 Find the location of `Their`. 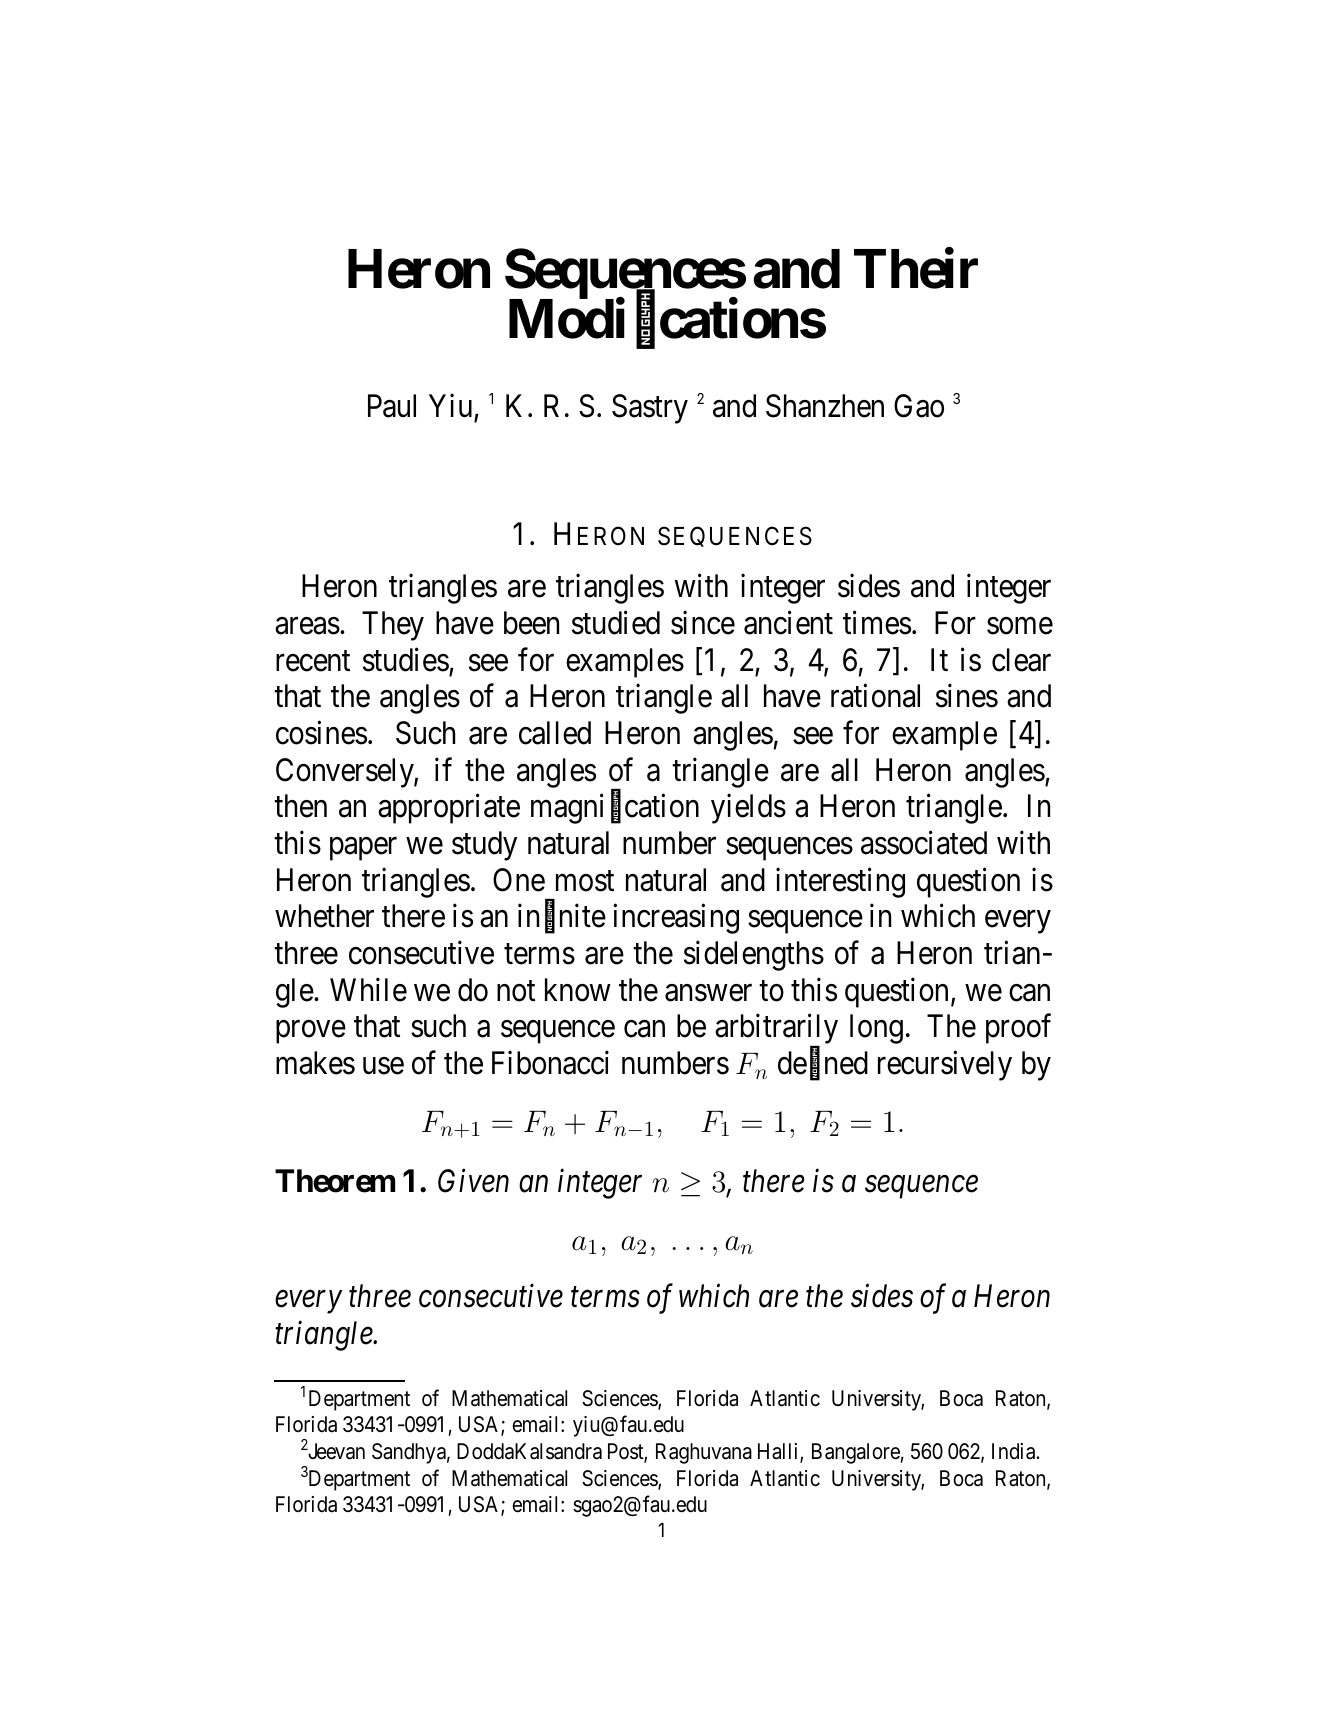

Their is located at coordinates (916, 269).
